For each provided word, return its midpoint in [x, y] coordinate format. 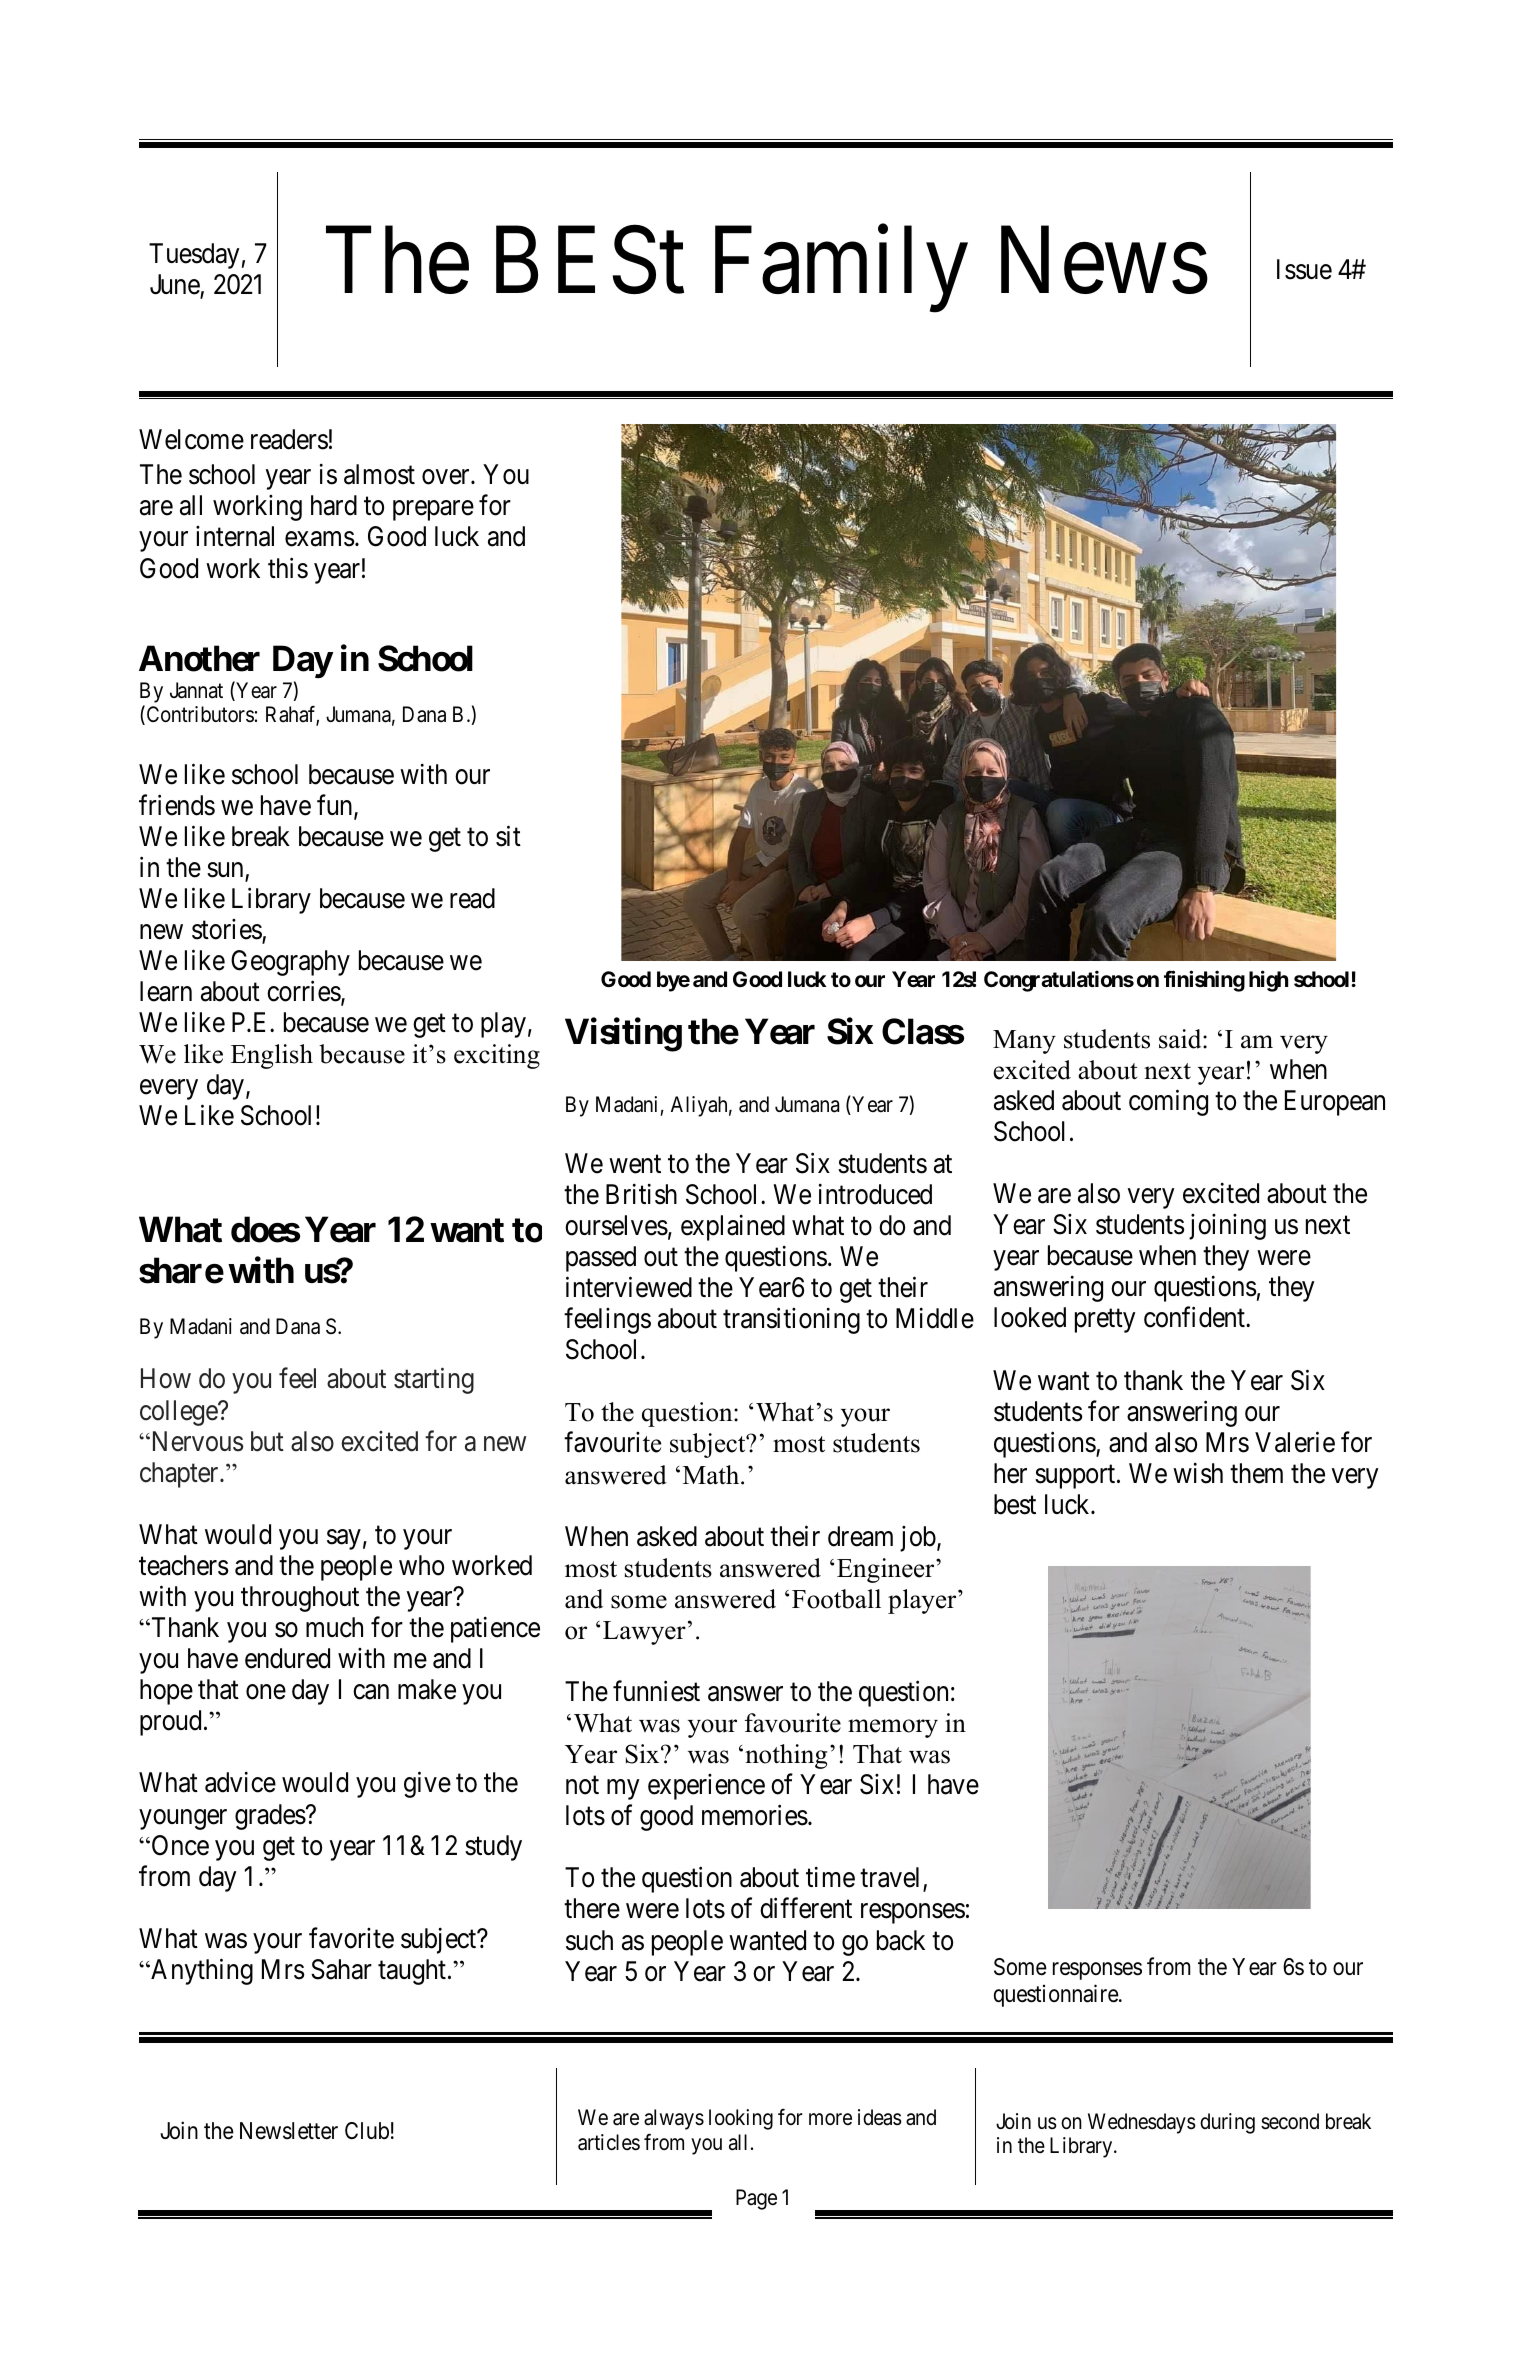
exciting [497, 1056]
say [344, 1539]
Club [367, 2131]
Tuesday [194, 256]
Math [712, 1475]
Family [841, 270]
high [1268, 981]
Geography [290, 963]
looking [741, 2119]
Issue [1304, 269]
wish [1198, 1473]
